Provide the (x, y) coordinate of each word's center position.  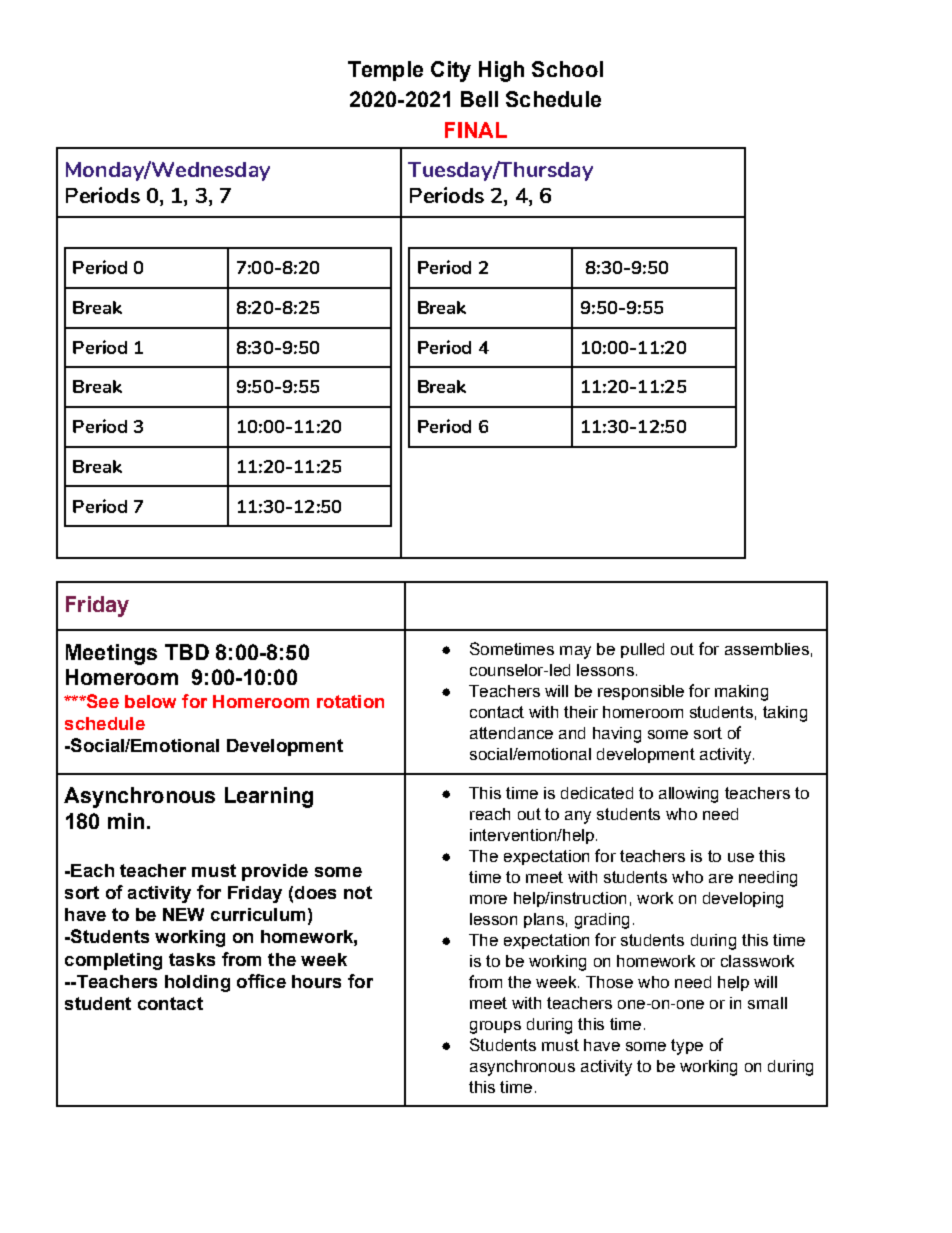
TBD (187, 652)
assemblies (767, 649)
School (567, 69)
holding (197, 983)
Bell (479, 99)
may (575, 652)
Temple (385, 71)
